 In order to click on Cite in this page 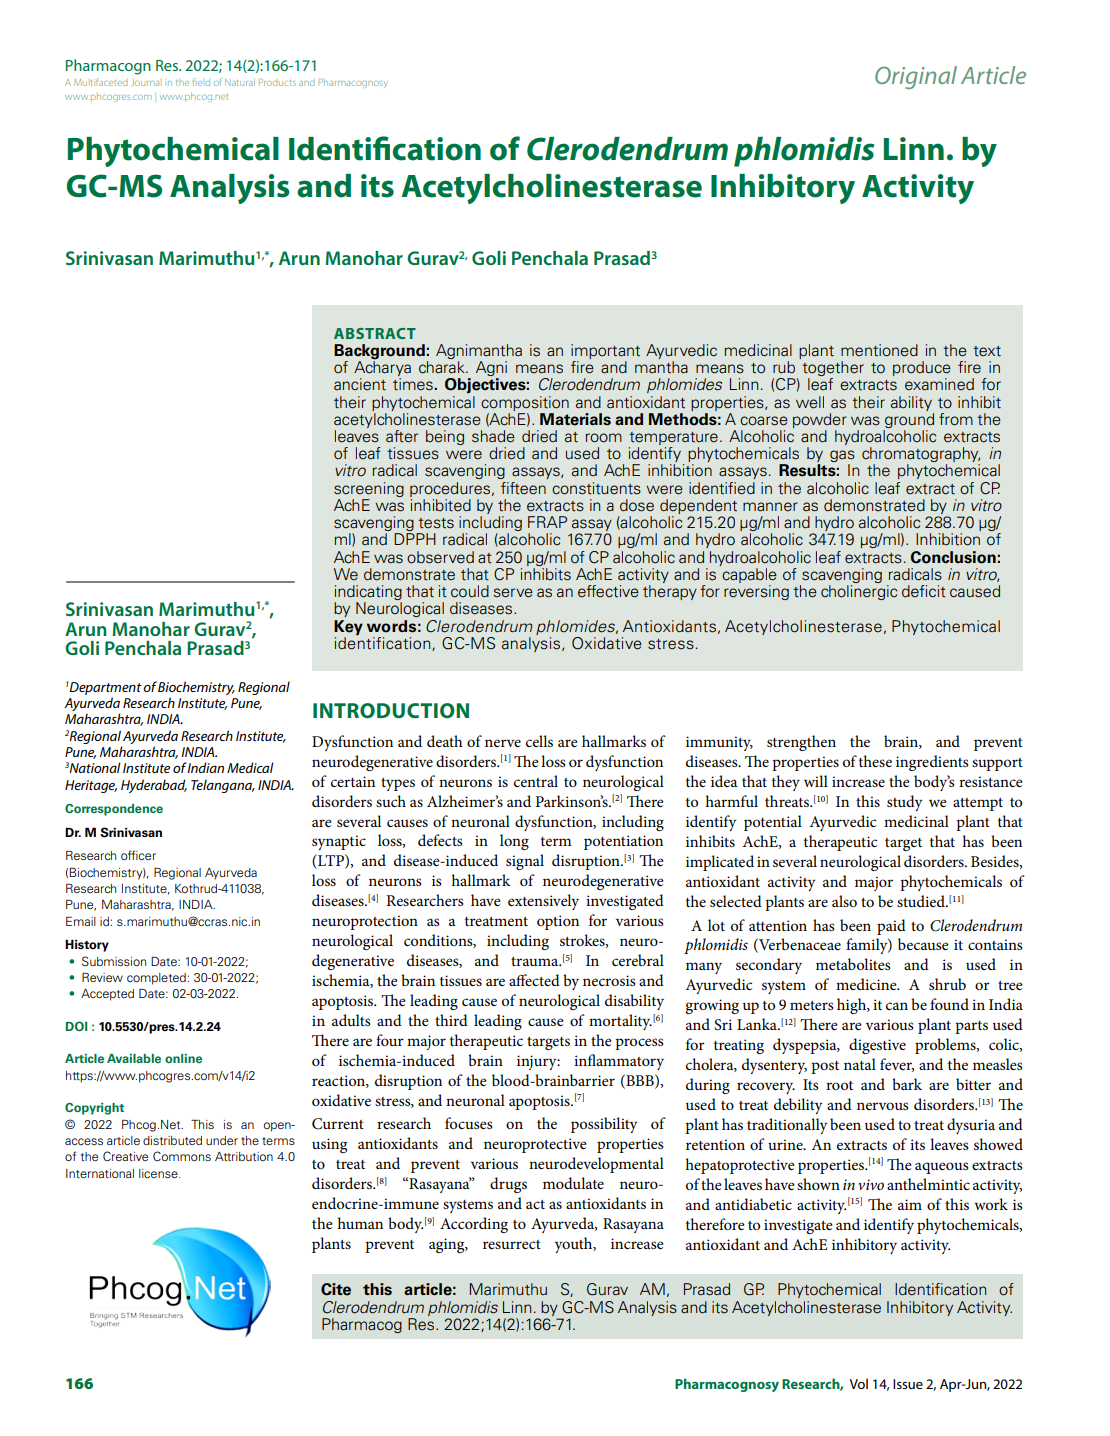, I will do `click(336, 1289)`.
